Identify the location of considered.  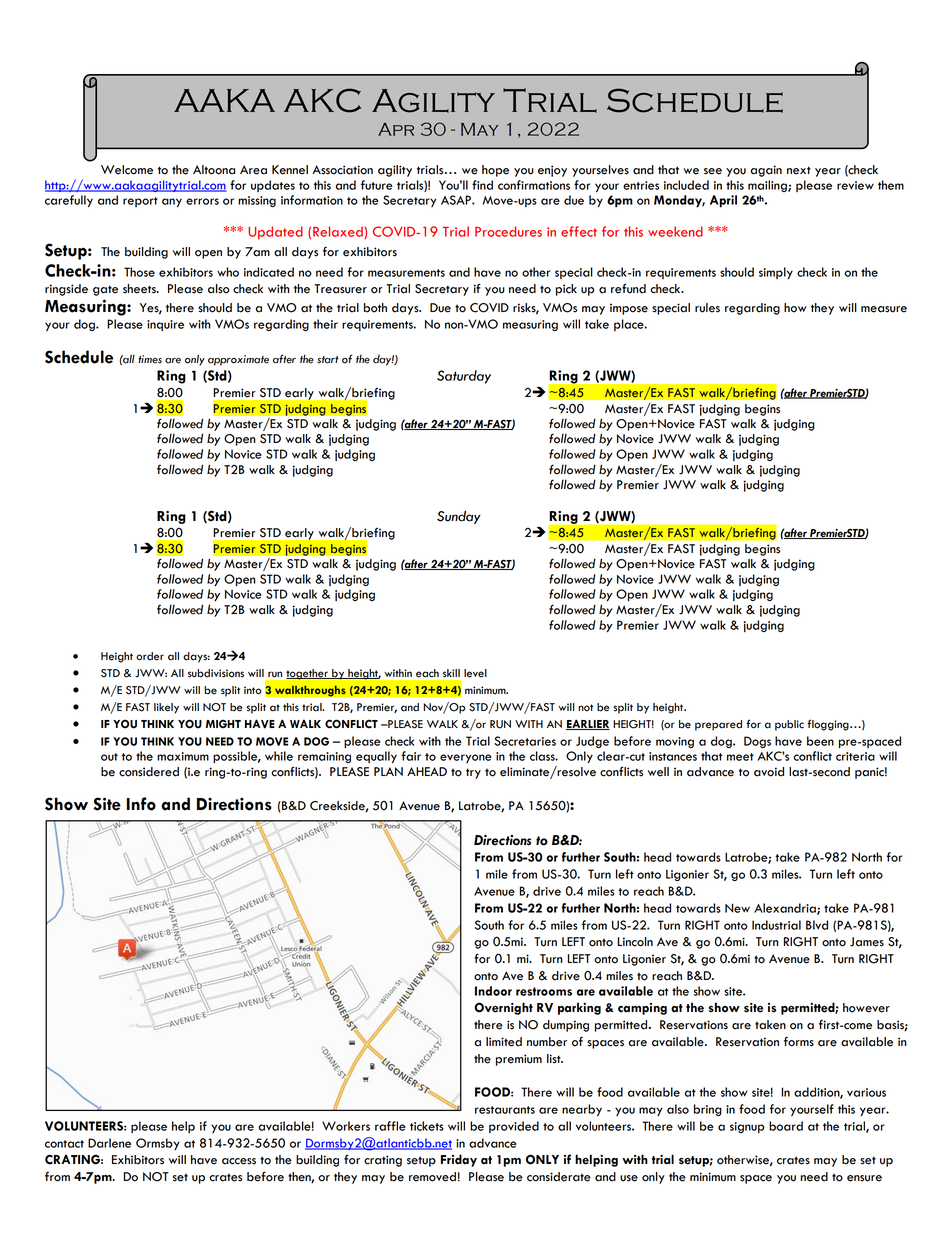
(149, 772).
